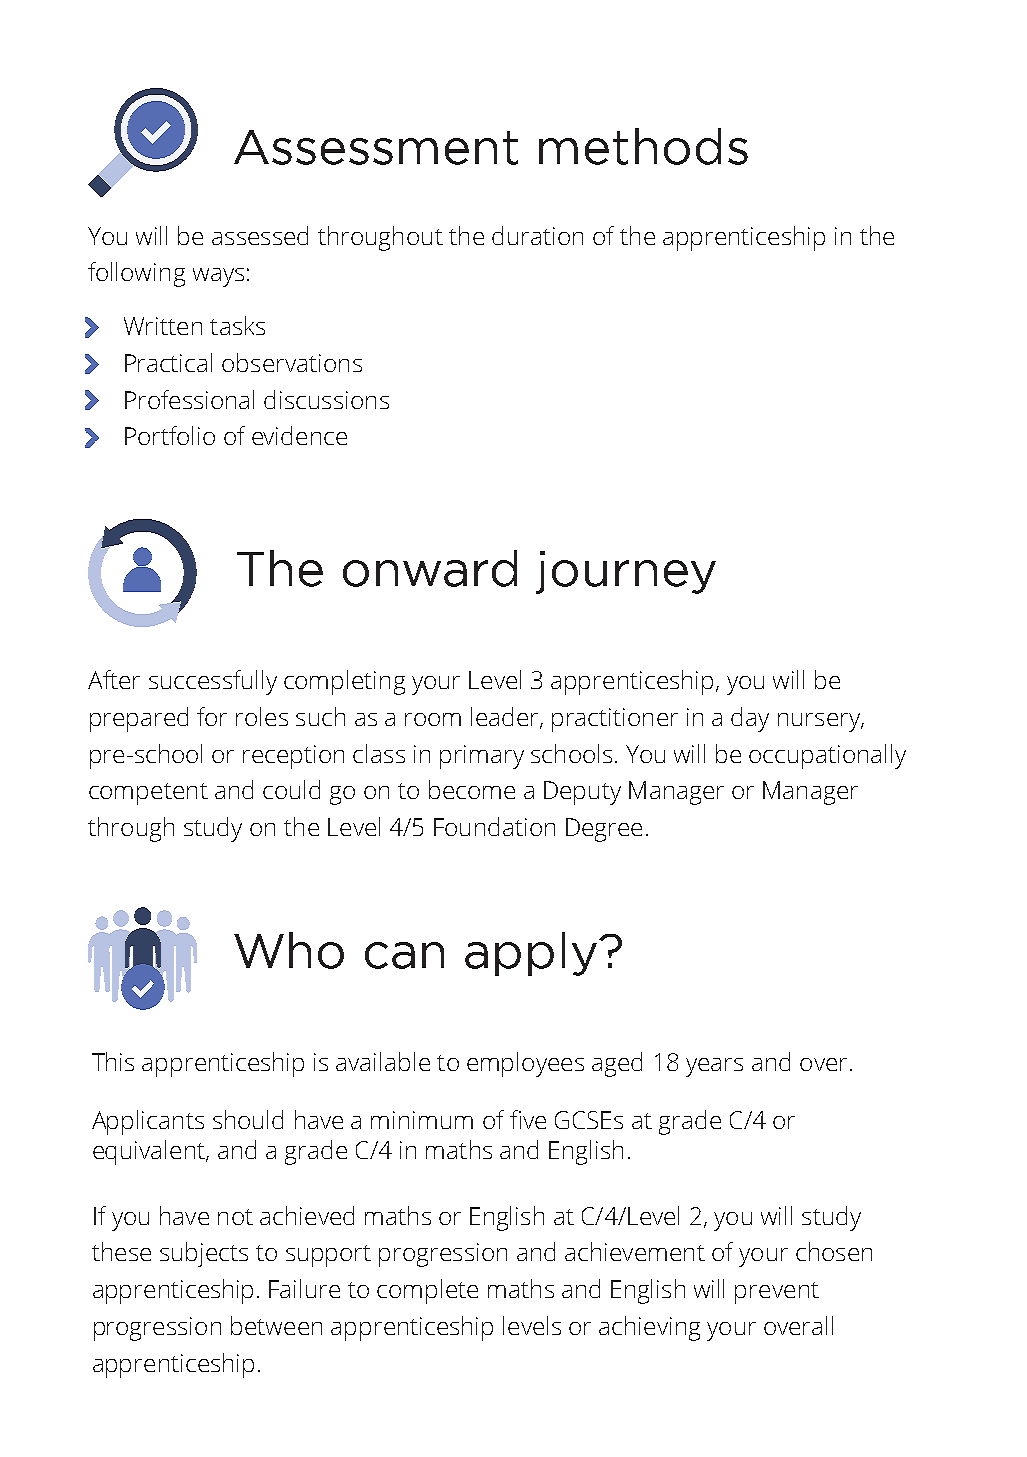 This screenshot has width=1027, height=1457. Describe the element at coordinates (427, 1291) in the screenshot. I see `complete` at that location.
